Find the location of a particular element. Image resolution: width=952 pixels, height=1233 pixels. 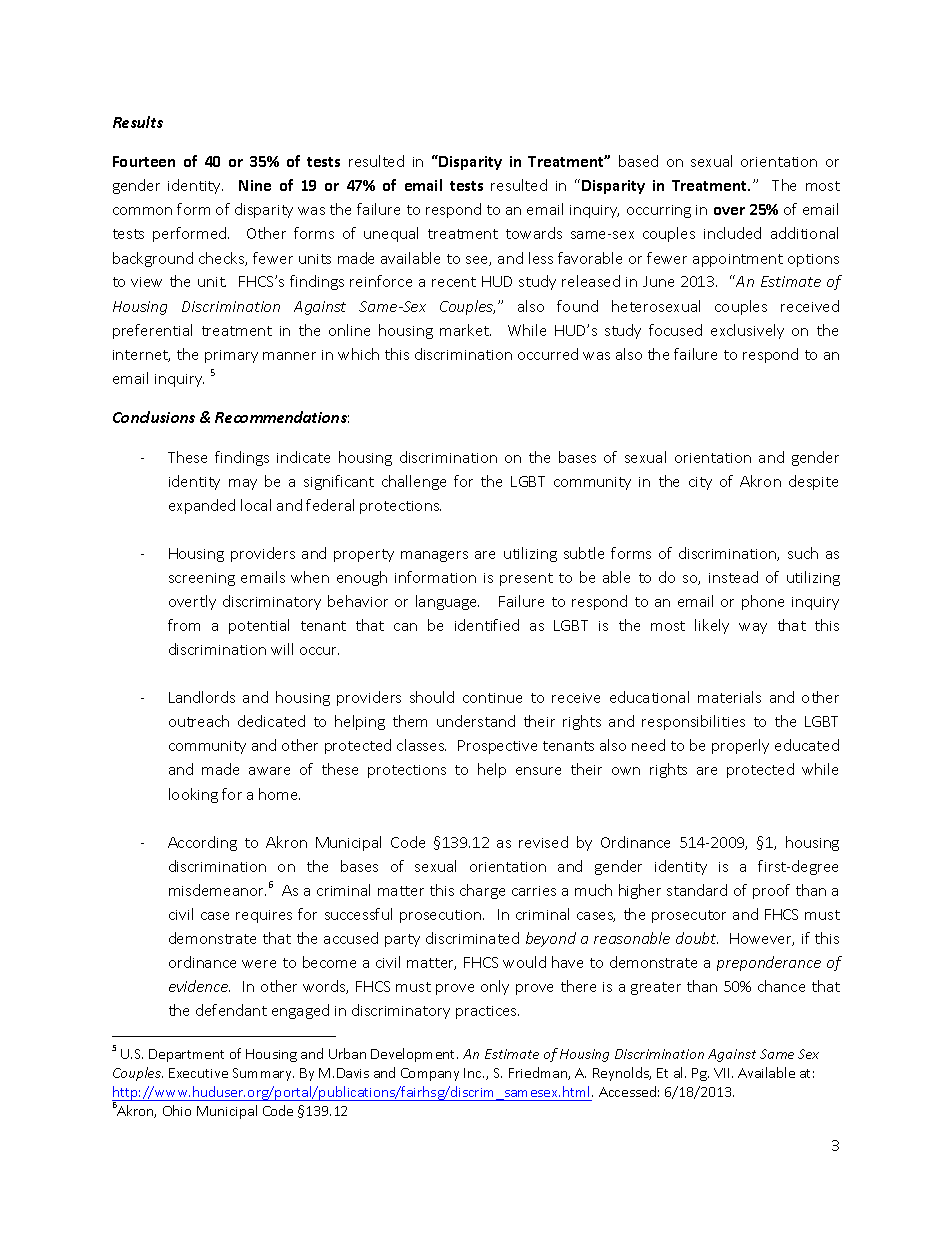

from is located at coordinates (184, 625).
